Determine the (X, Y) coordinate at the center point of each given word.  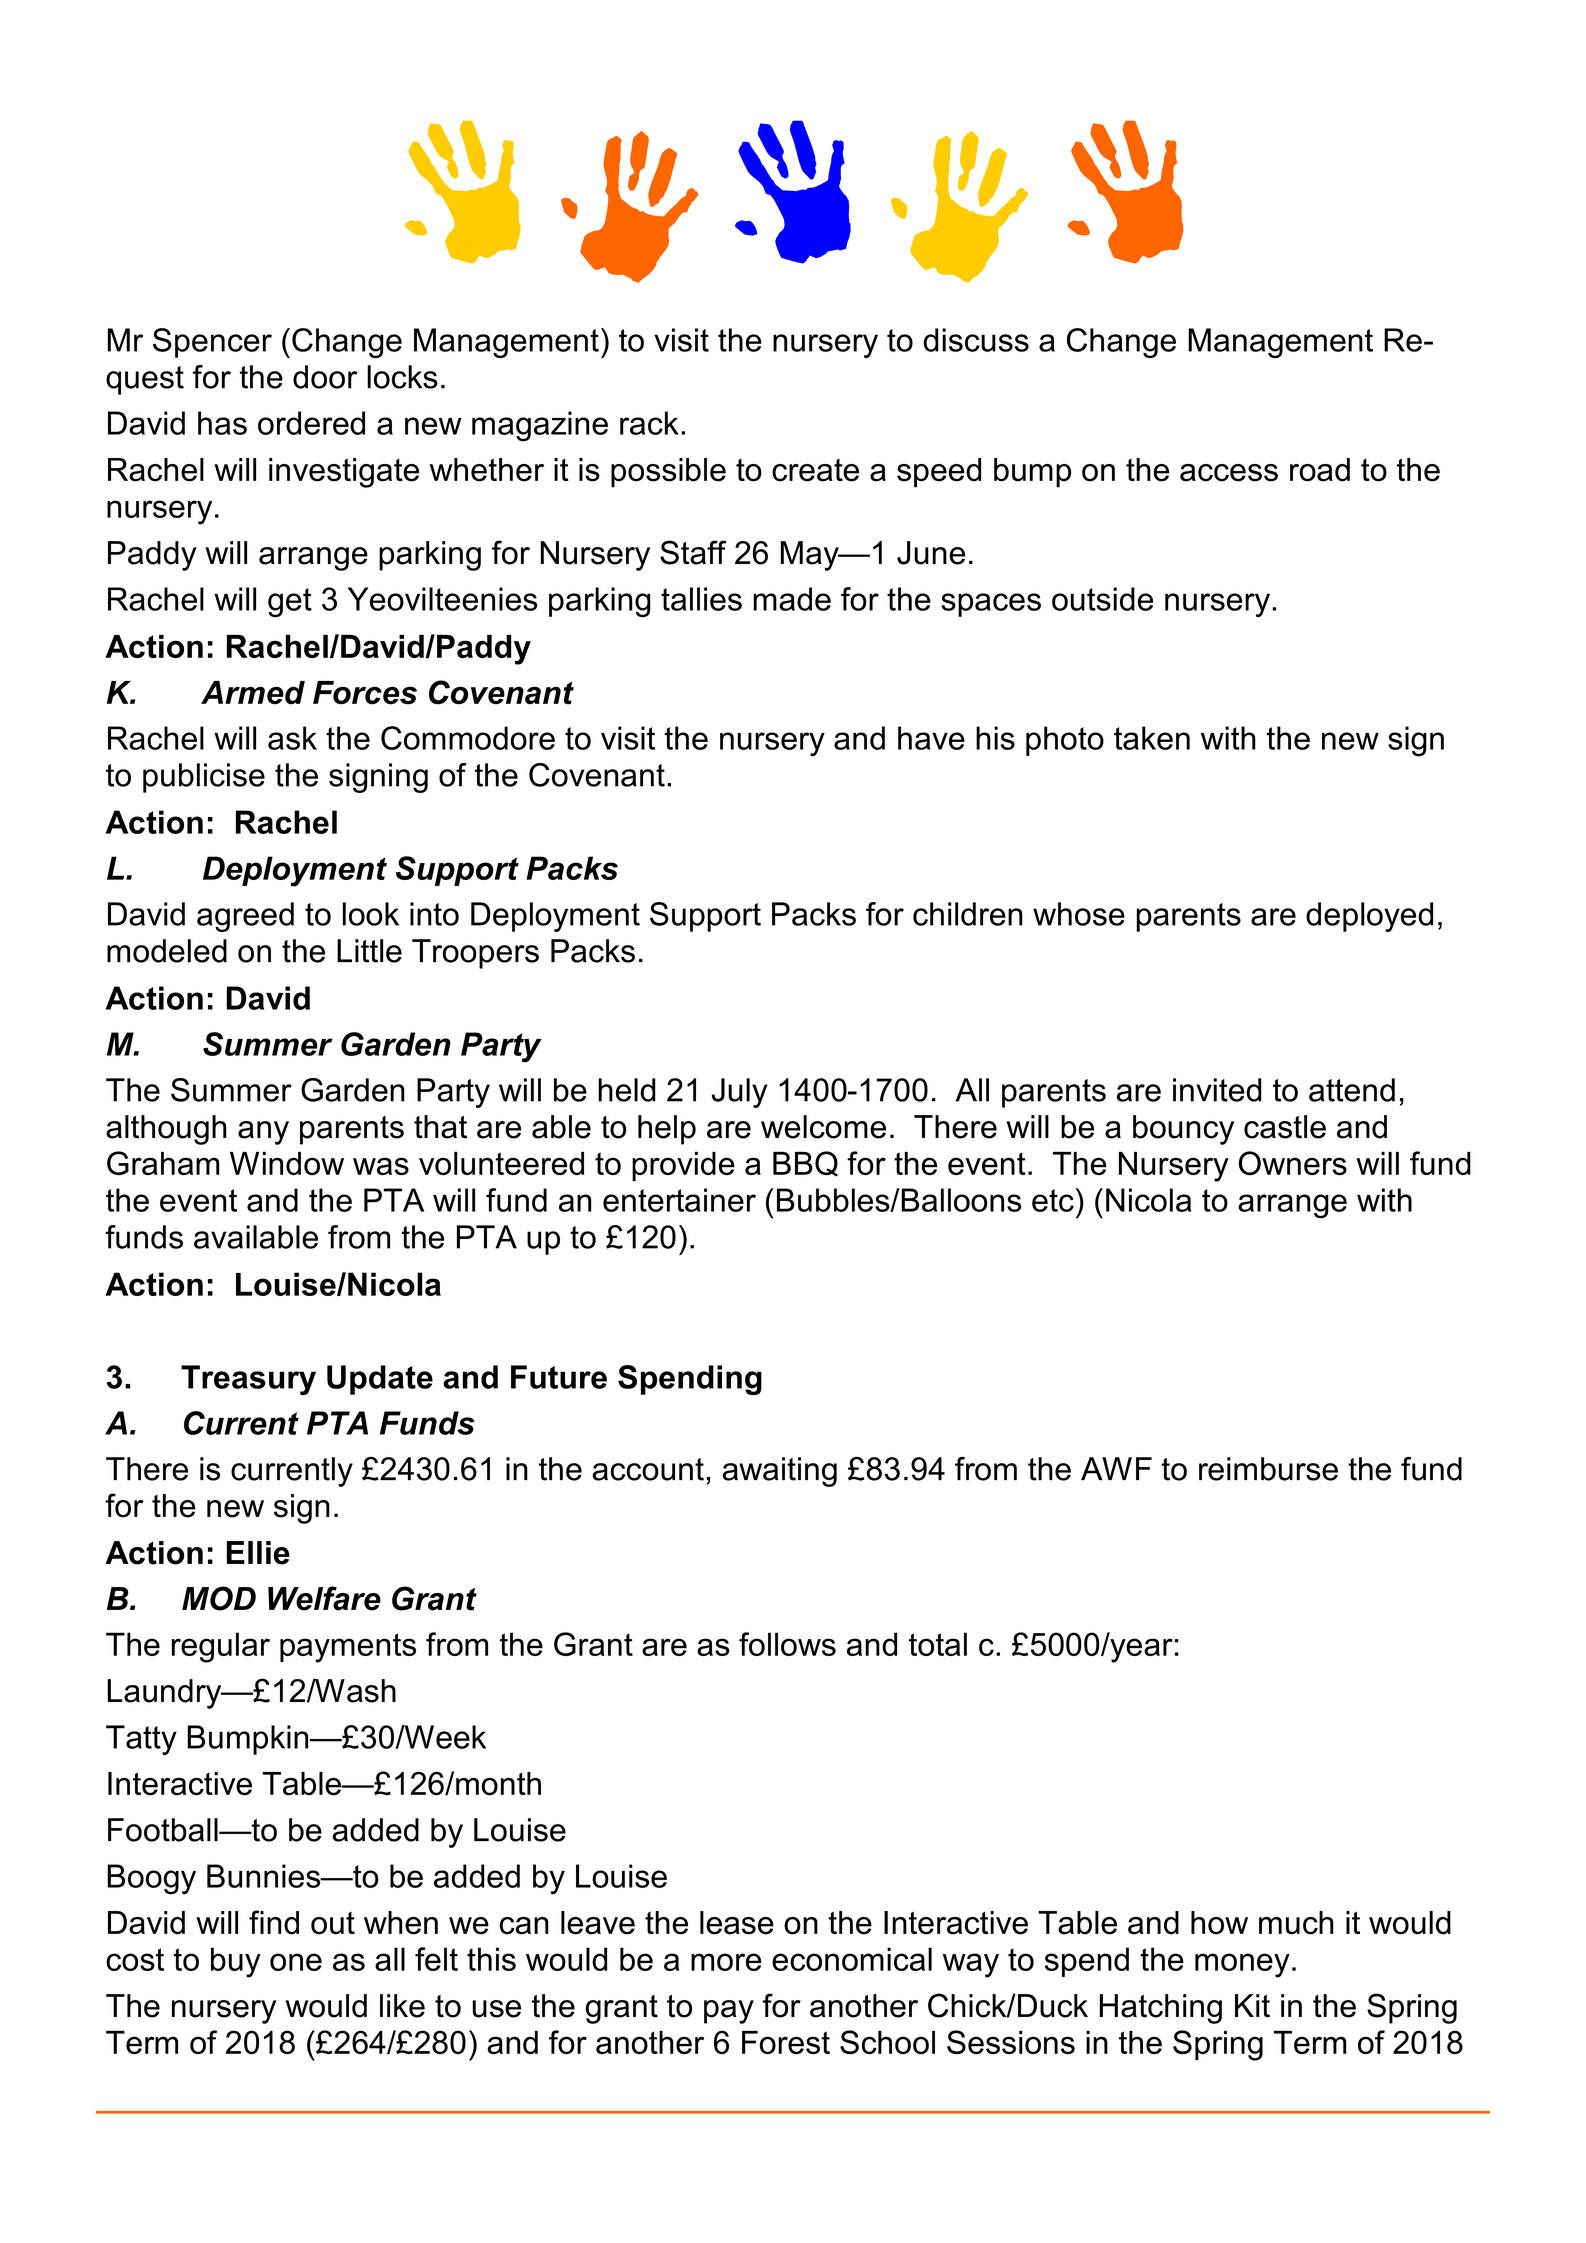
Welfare (324, 1598)
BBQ (805, 1164)
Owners (1293, 1163)
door (325, 377)
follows (787, 1644)
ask (292, 738)
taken (1152, 738)
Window (287, 1163)
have (931, 738)
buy (236, 1962)
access (1229, 473)
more (726, 1962)
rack (649, 423)
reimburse (1268, 1469)
